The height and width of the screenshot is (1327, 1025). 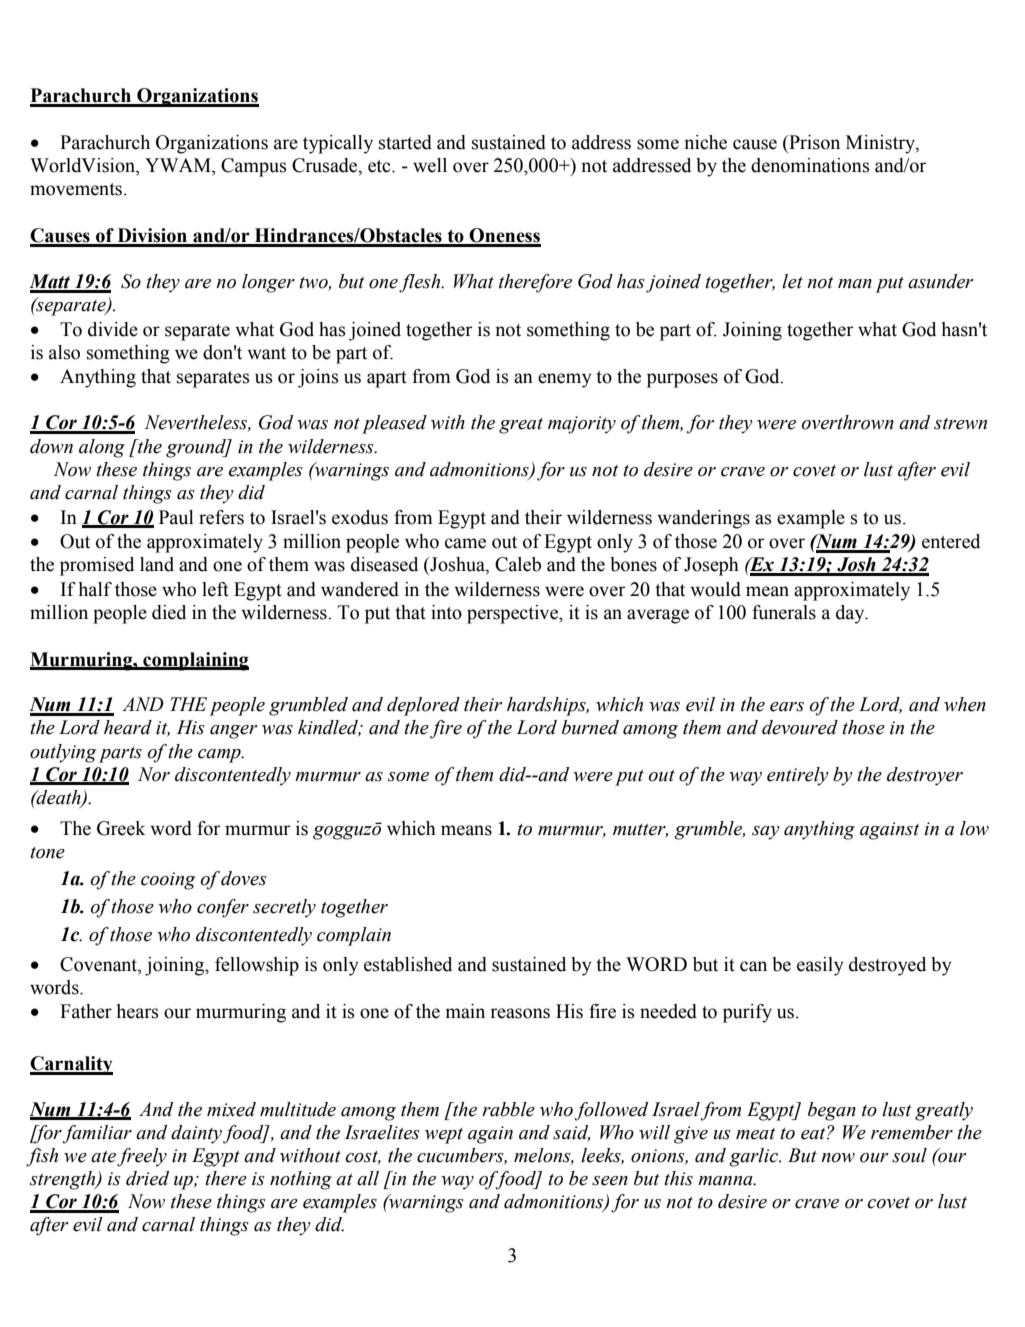 What do you see at coordinates (810, 165) in the screenshot?
I see `denominations` at bounding box center [810, 165].
